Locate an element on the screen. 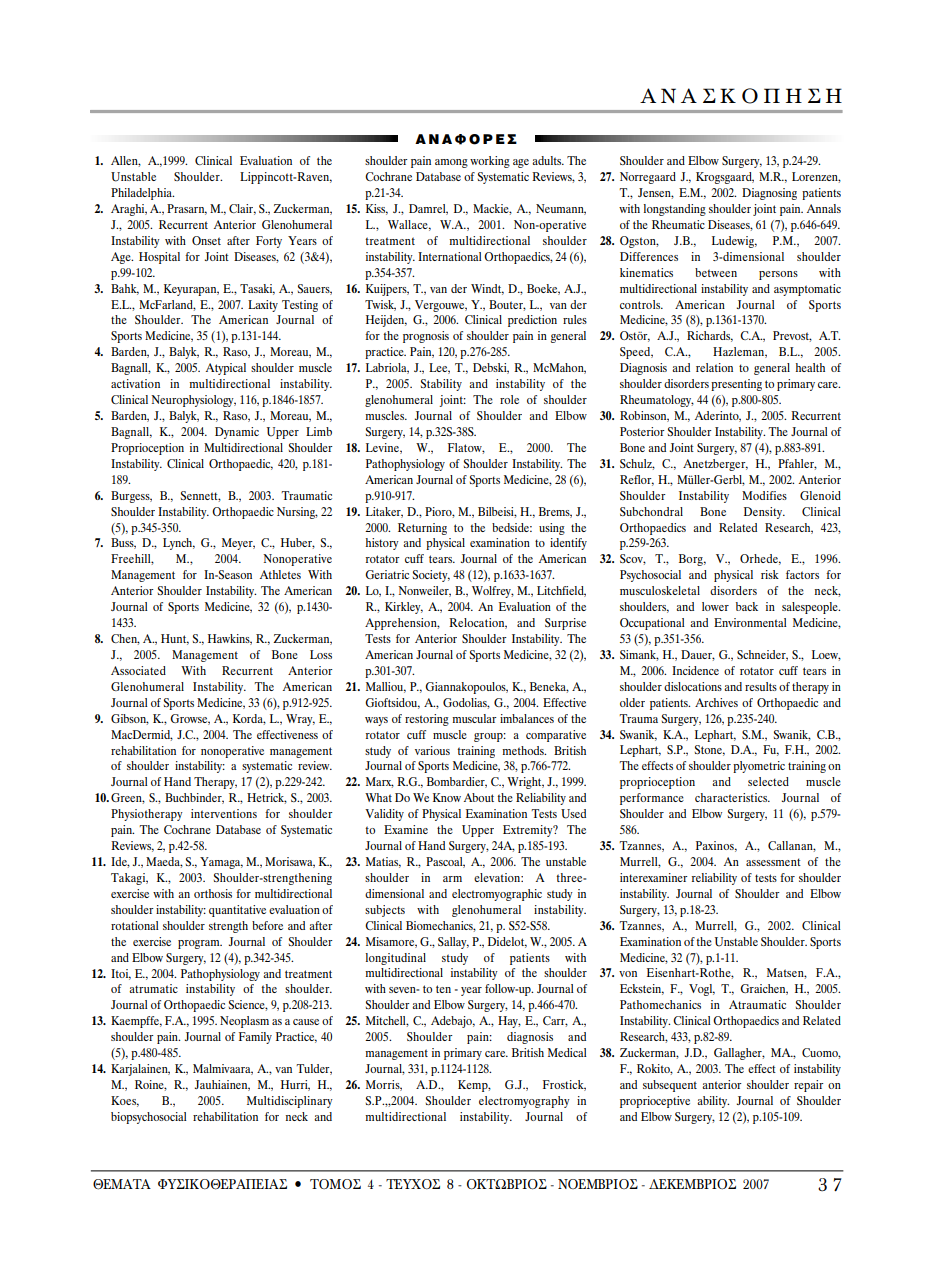 The width and height of the screenshot is (952, 1273). Modifies is located at coordinates (764, 495).
